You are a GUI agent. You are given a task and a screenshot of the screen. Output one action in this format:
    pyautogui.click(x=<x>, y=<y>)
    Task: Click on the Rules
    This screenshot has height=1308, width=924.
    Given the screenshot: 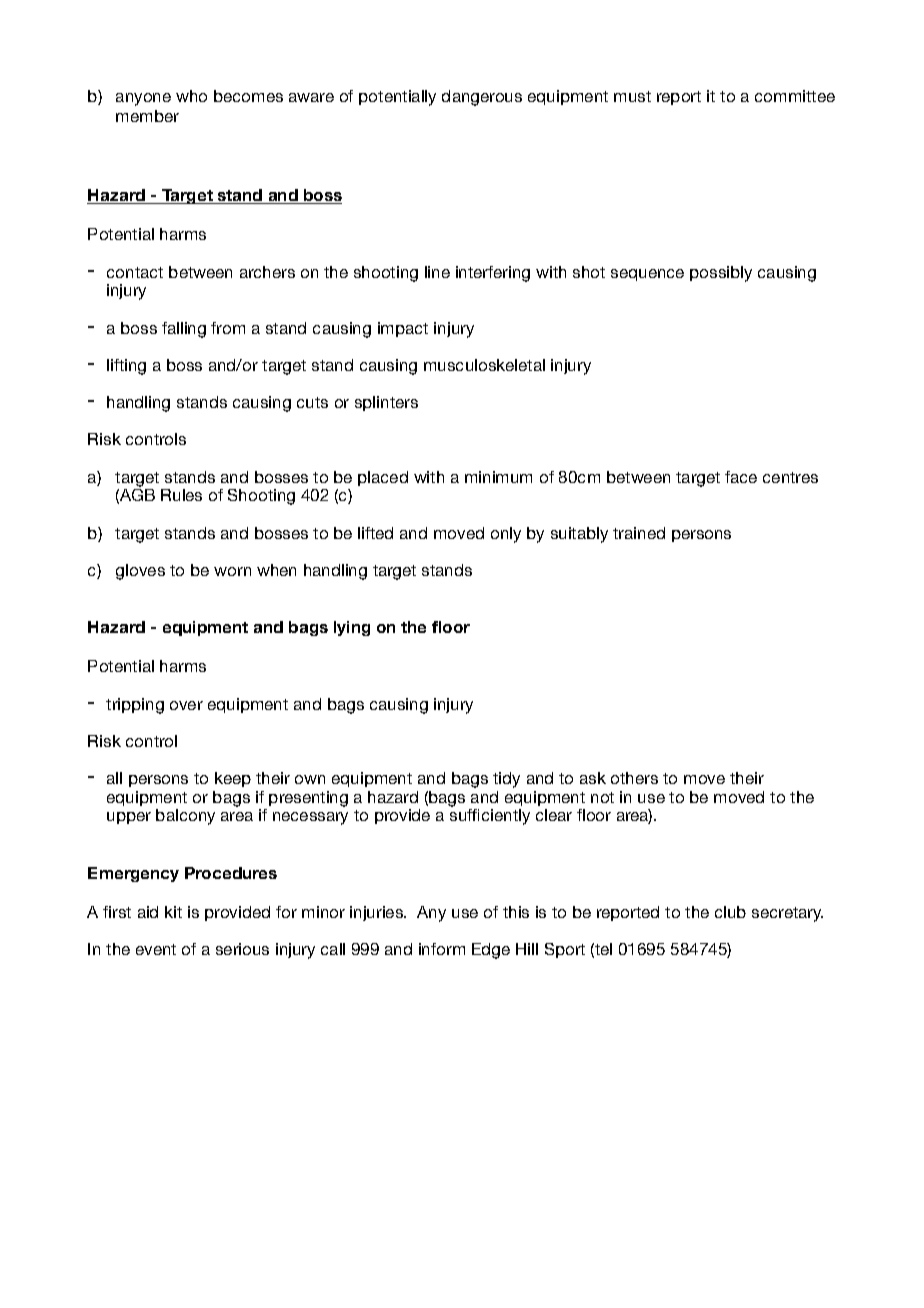 What is the action you would take?
    pyautogui.click(x=181, y=495)
